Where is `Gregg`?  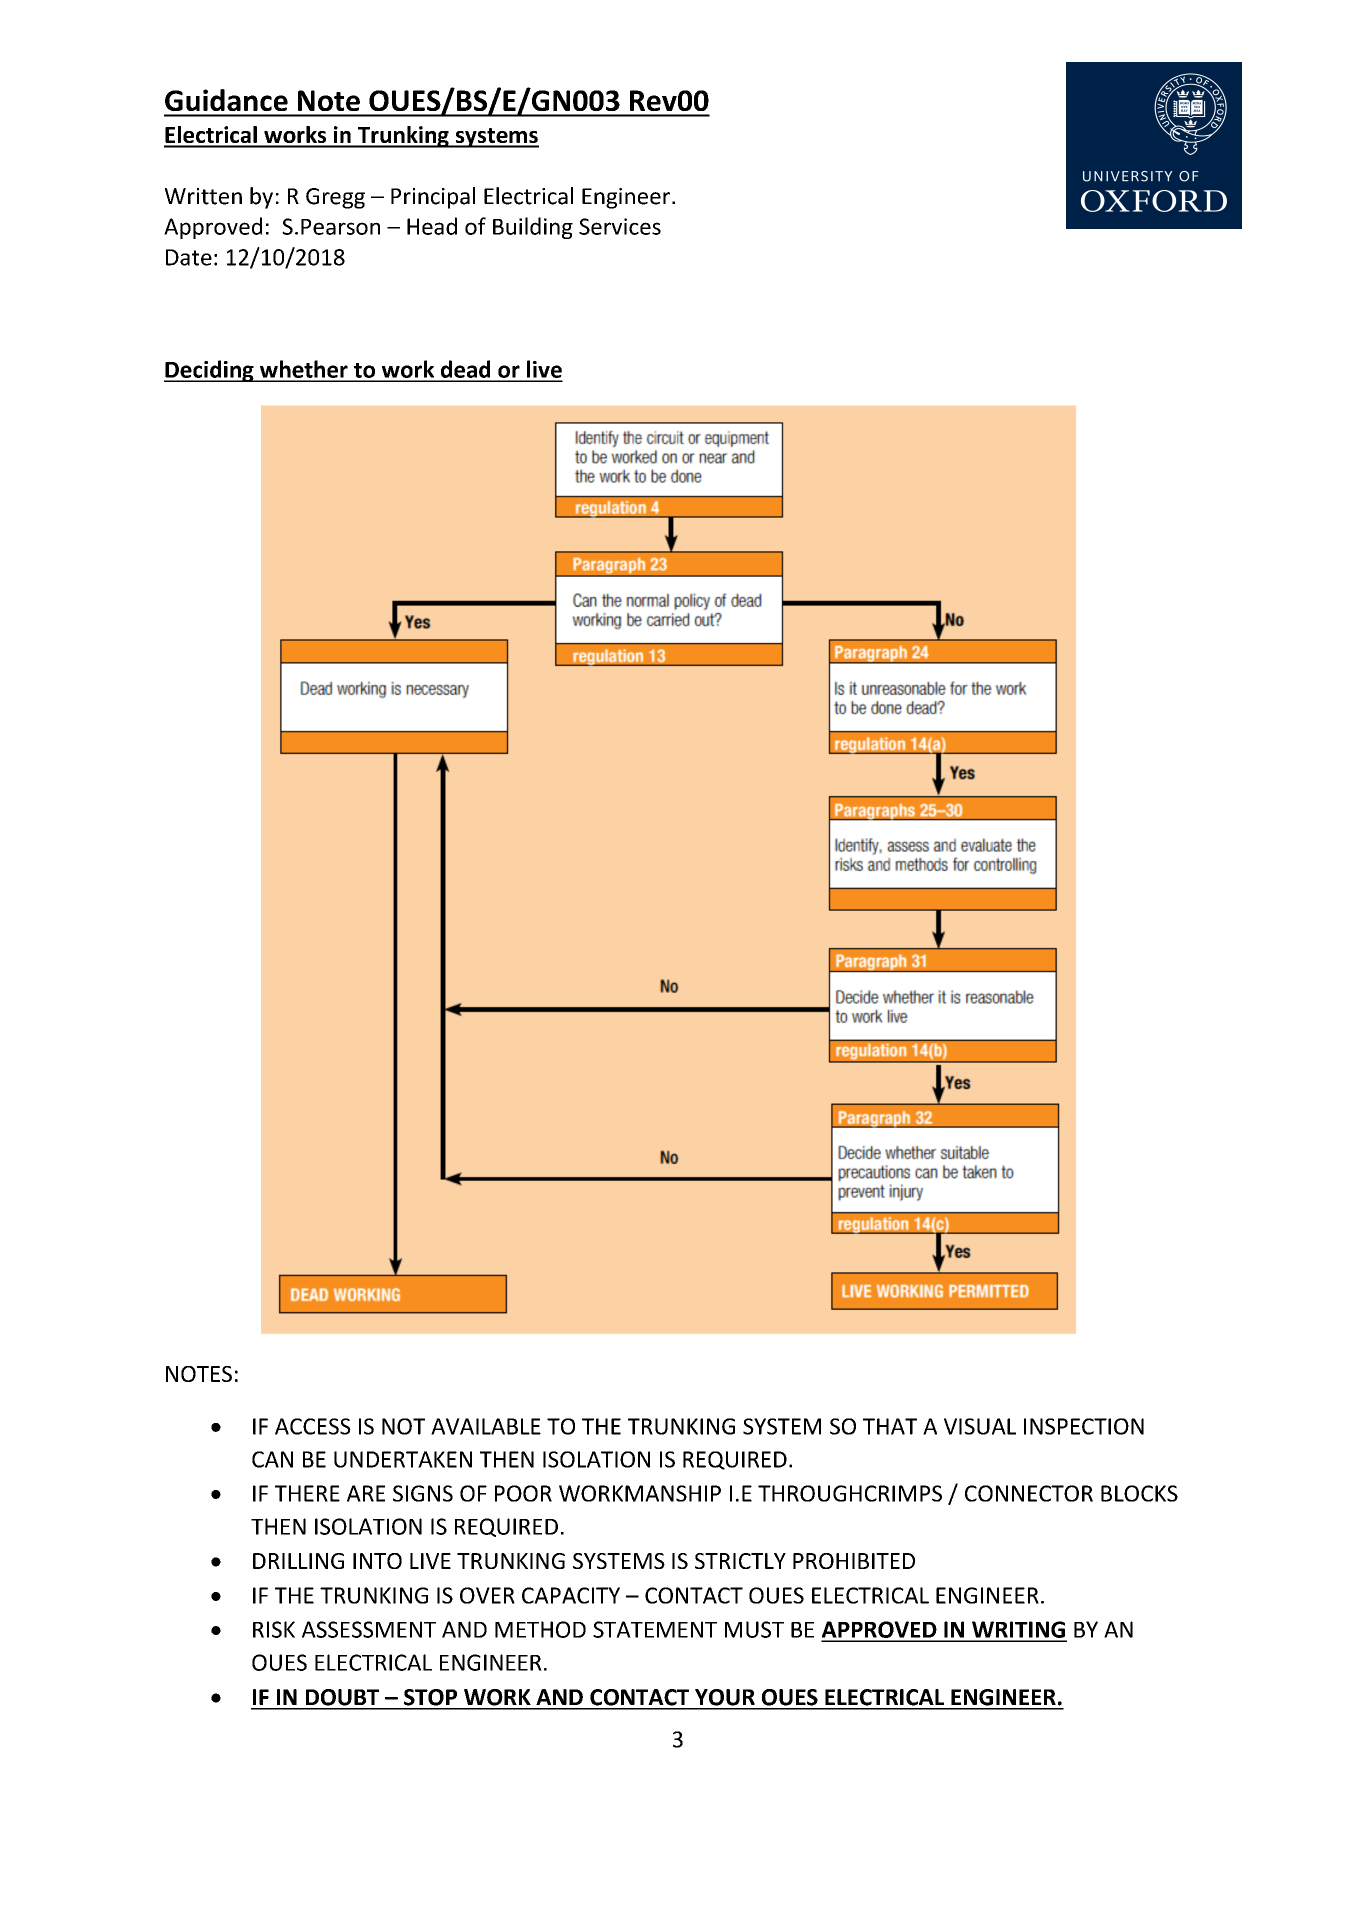
Gregg is located at coordinates (335, 198).
